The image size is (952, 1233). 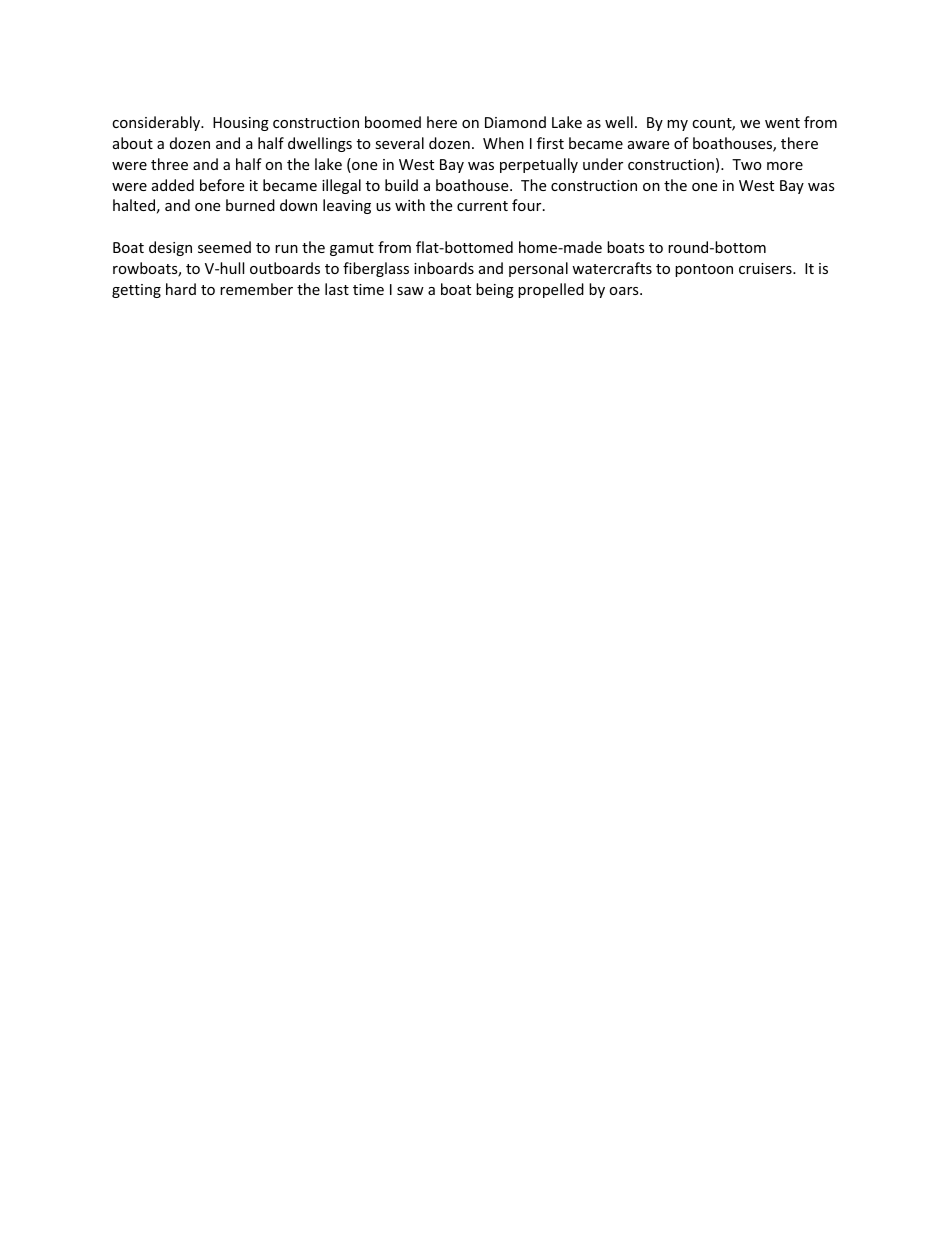 I want to click on being, so click(x=495, y=290).
